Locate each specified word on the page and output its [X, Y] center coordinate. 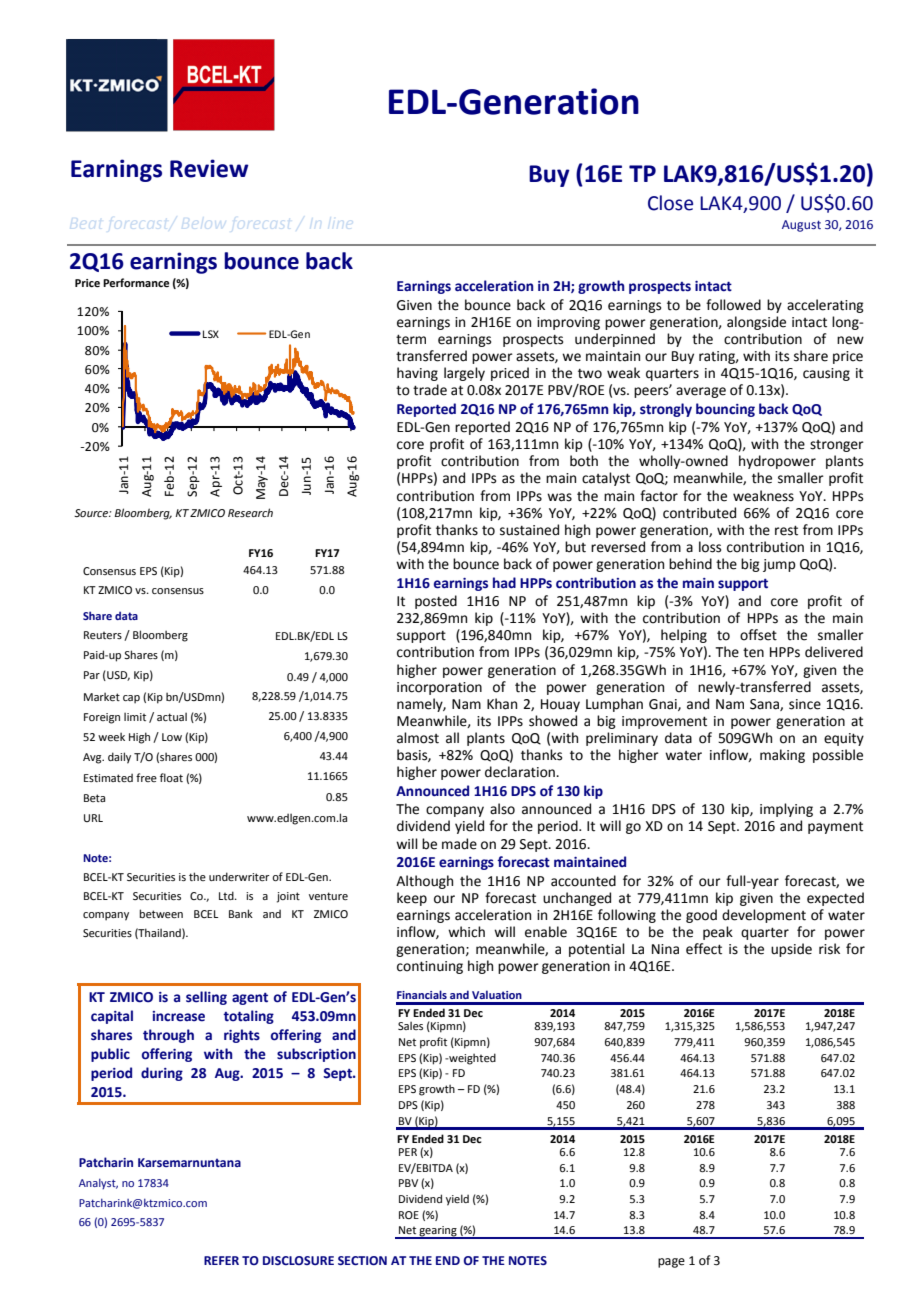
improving [568, 323]
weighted [471, 1059]
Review [209, 168]
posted [436, 602]
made [459, 844]
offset [758, 635]
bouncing [725, 410]
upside [791, 950]
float [171, 777]
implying [786, 810]
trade [430, 390]
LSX [211, 334]
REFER [221, 1260]
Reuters [103, 635]
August [801, 226]
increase [178, 1016]
